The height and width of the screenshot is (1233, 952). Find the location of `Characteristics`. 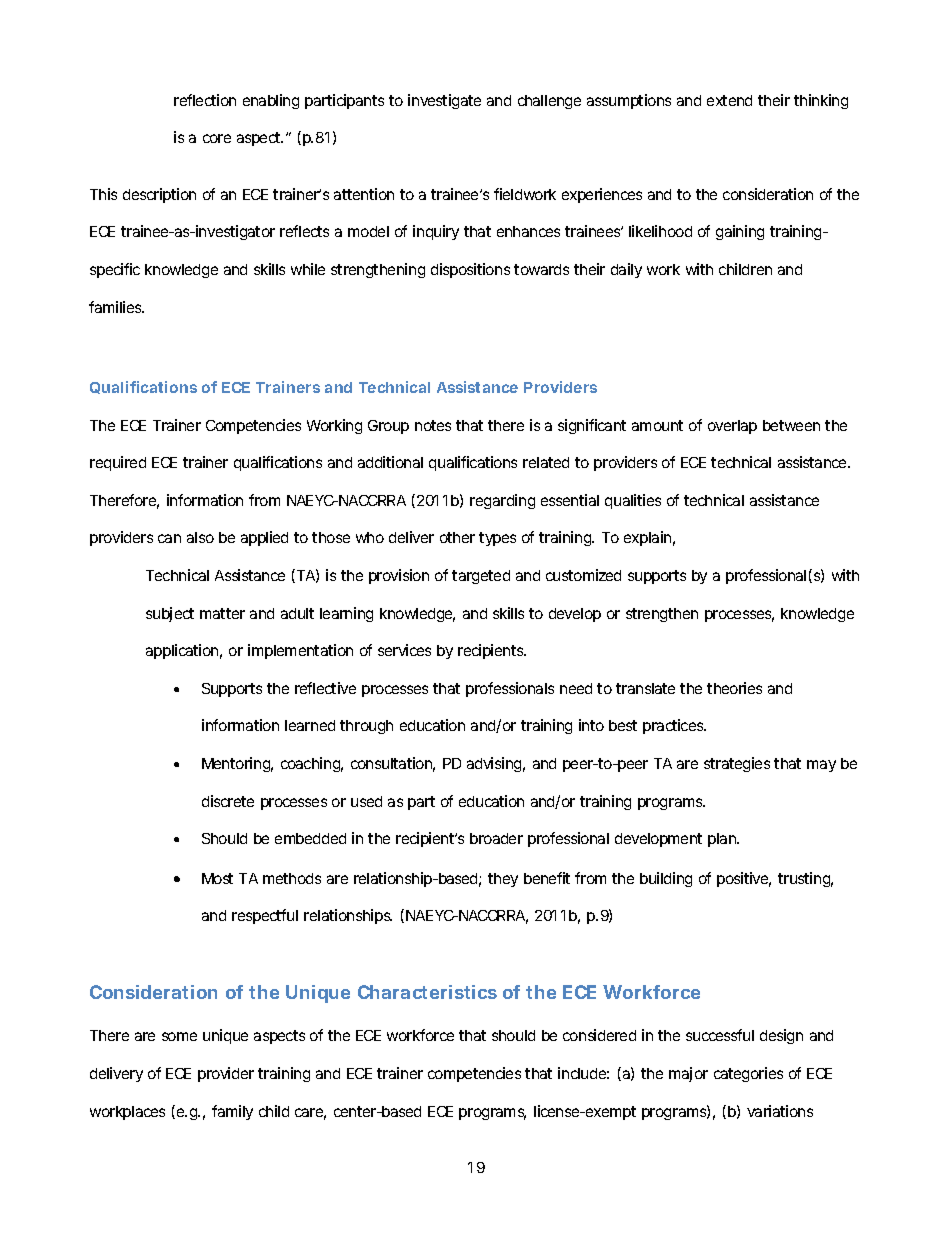

Characteristics is located at coordinates (427, 992).
